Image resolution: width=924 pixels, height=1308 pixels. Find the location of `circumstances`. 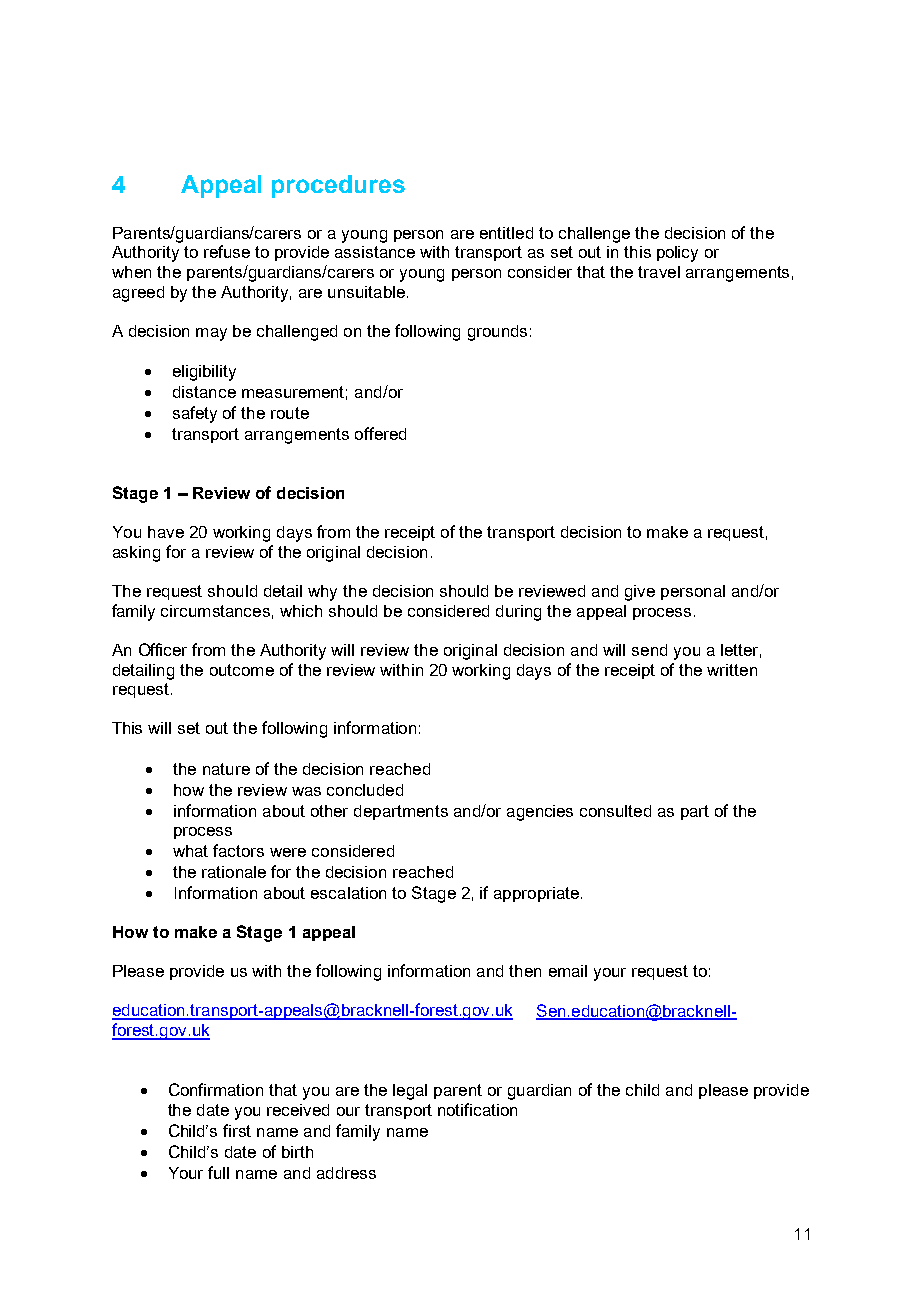

circumstances is located at coordinates (215, 611).
